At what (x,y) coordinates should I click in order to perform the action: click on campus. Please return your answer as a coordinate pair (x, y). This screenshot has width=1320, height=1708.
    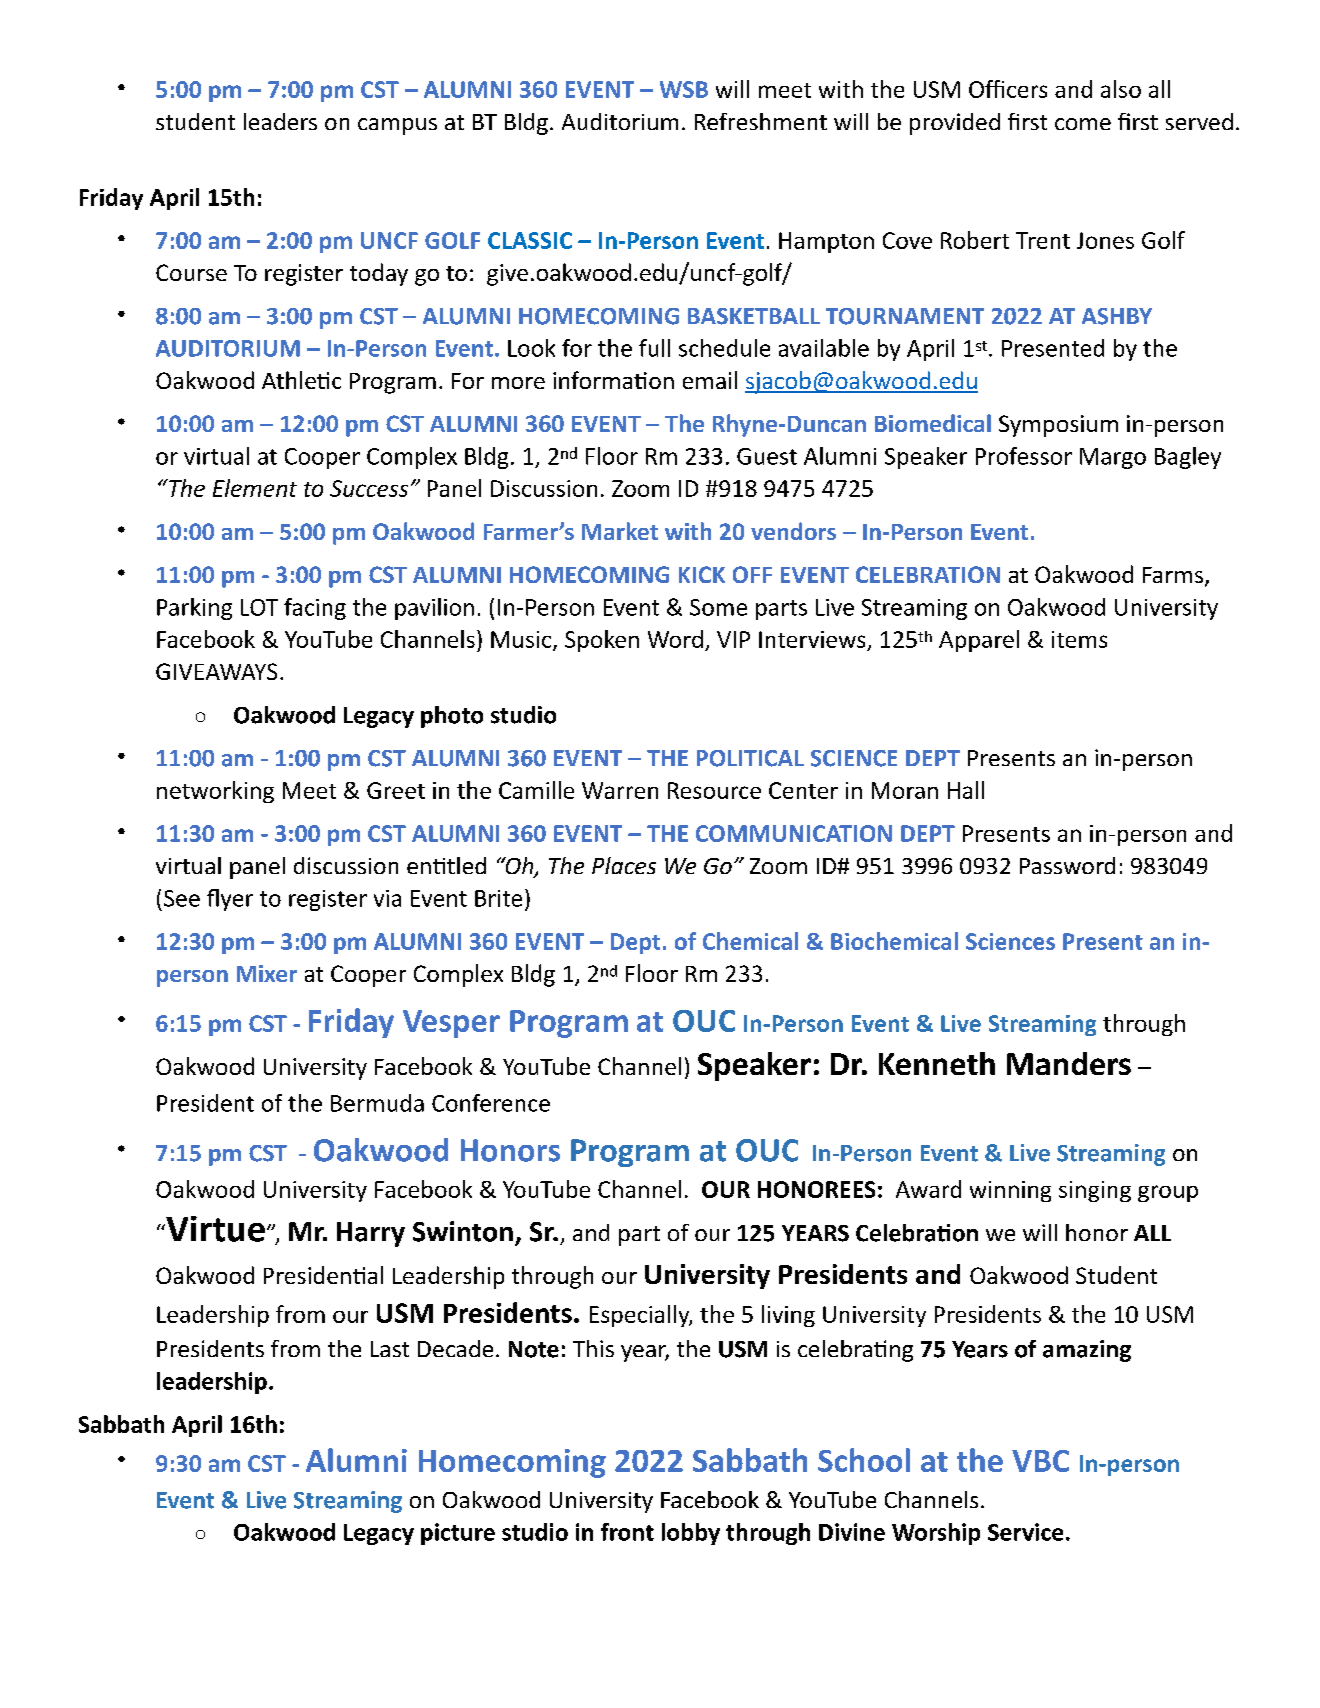
    Looking at the image, I should click on (397, 126).
